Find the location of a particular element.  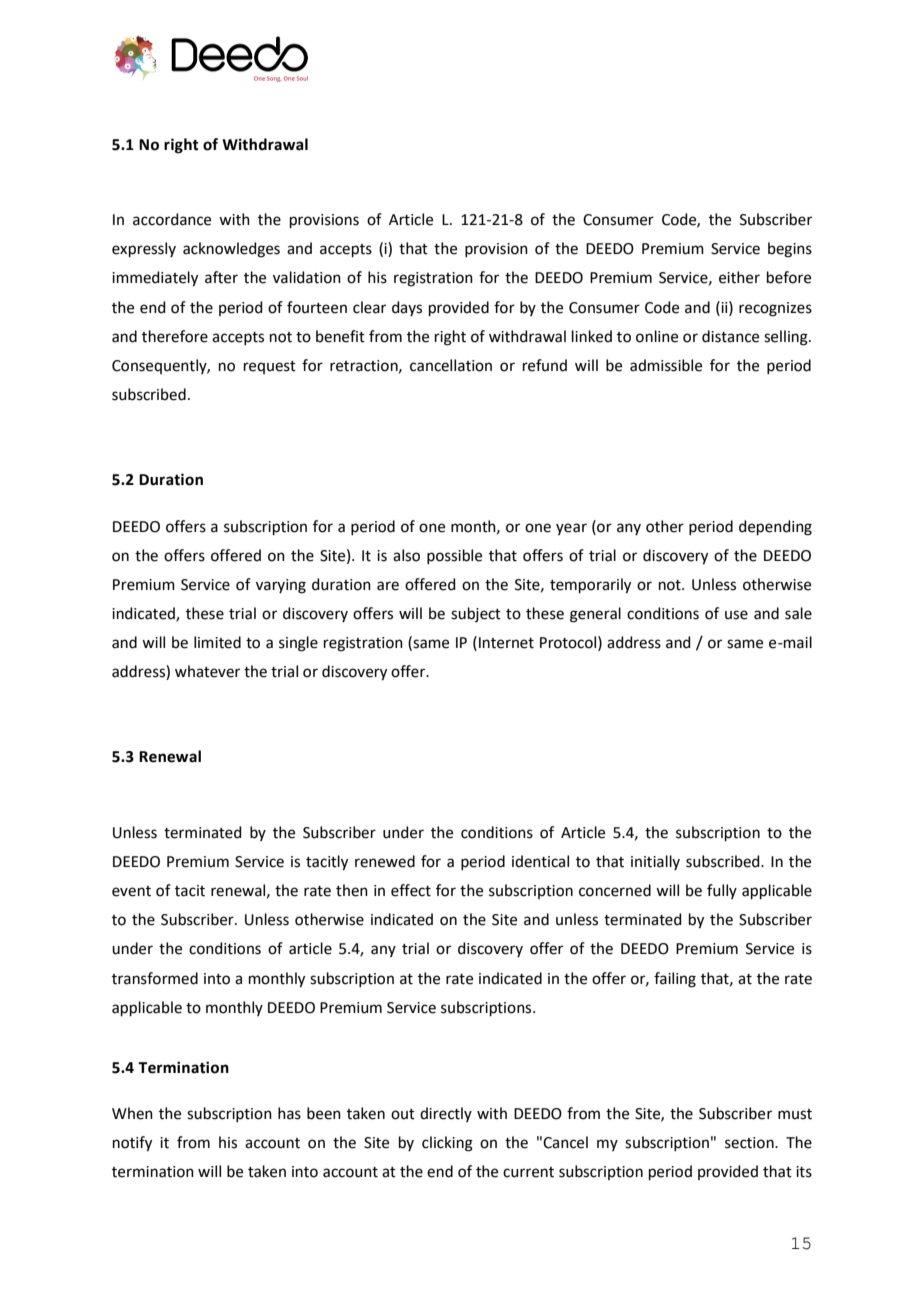

effect is located at coordinates (411, 890).
